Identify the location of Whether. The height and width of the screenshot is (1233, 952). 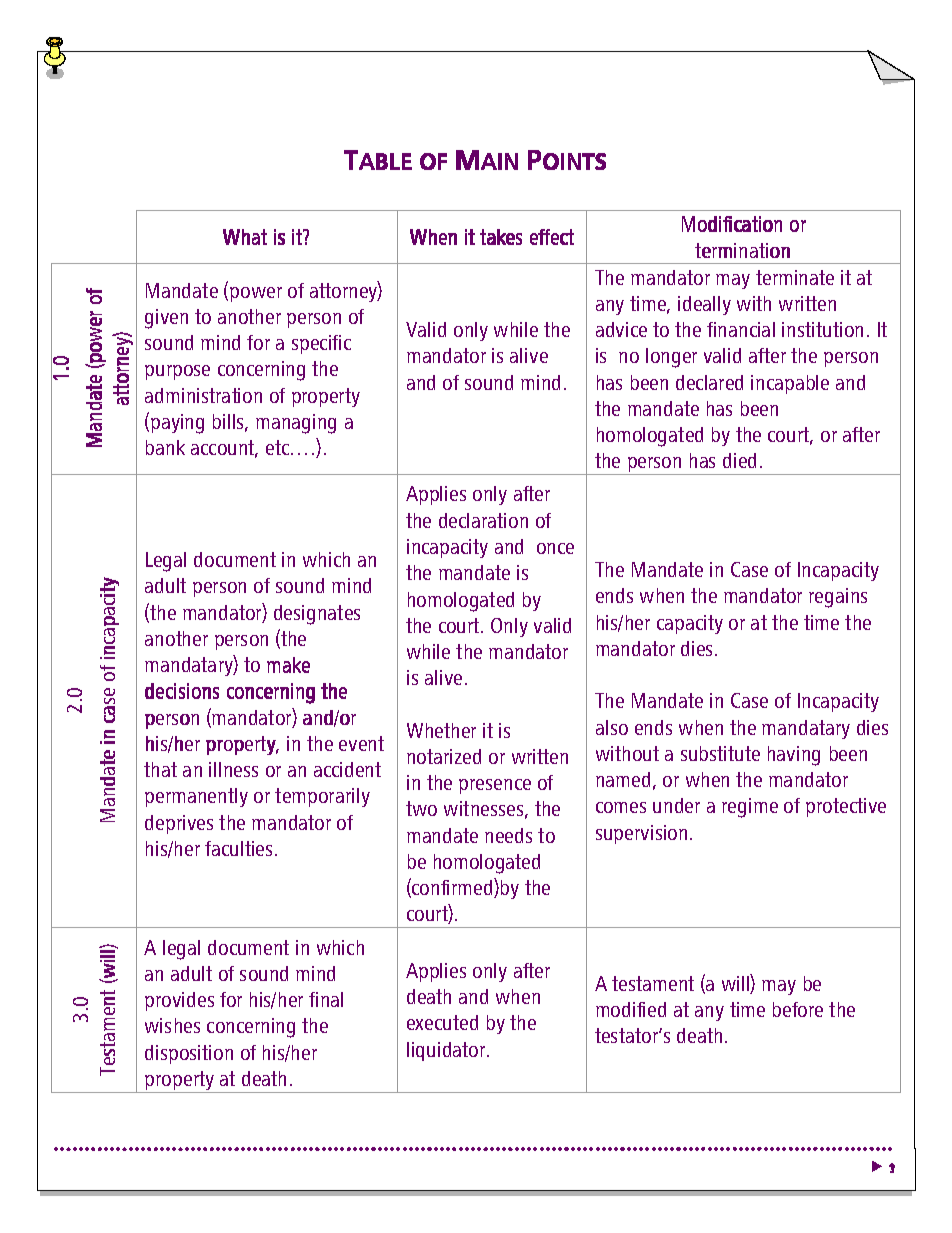
(441, 730).
